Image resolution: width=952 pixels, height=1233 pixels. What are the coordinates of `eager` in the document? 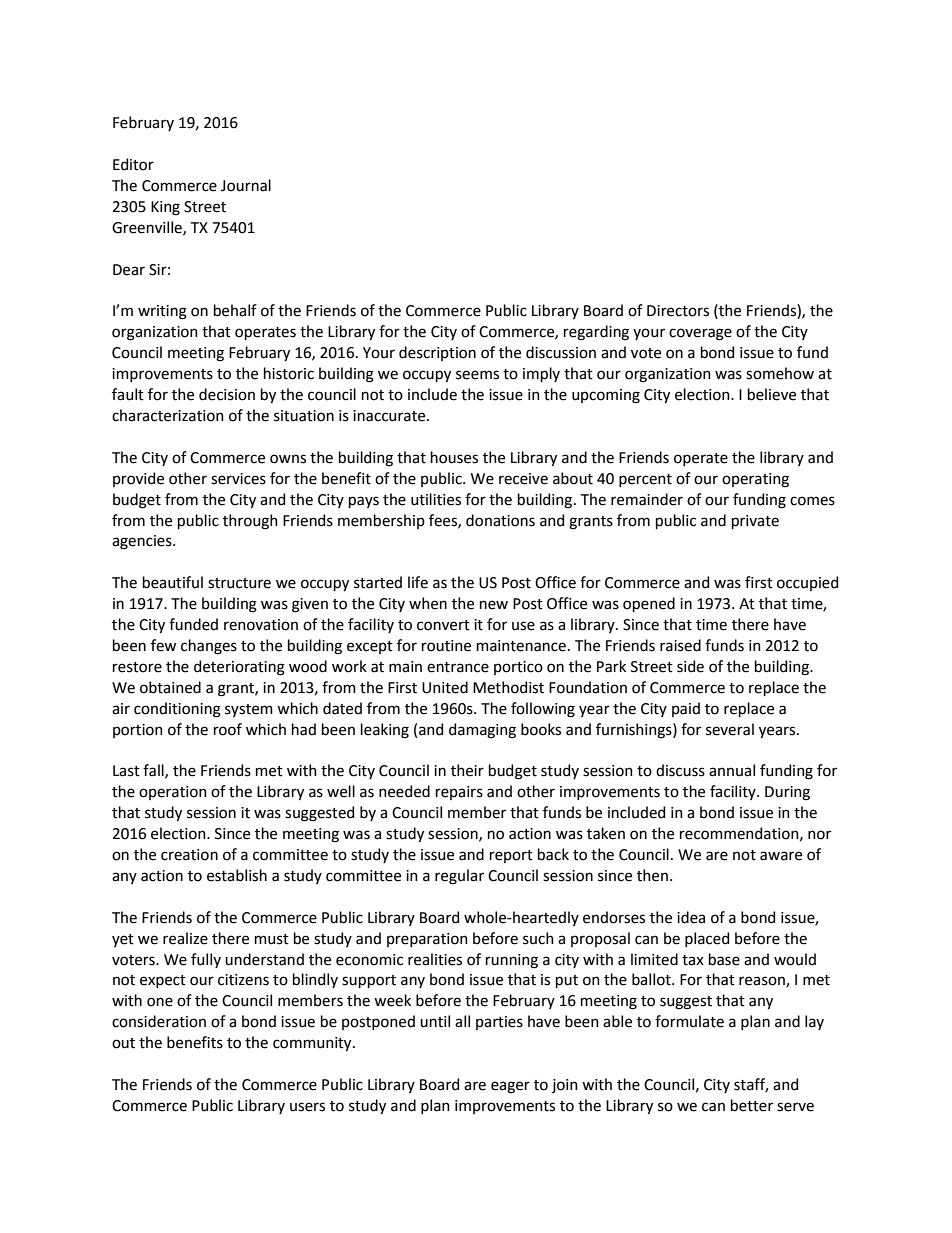 It's located at (510, 1087).
